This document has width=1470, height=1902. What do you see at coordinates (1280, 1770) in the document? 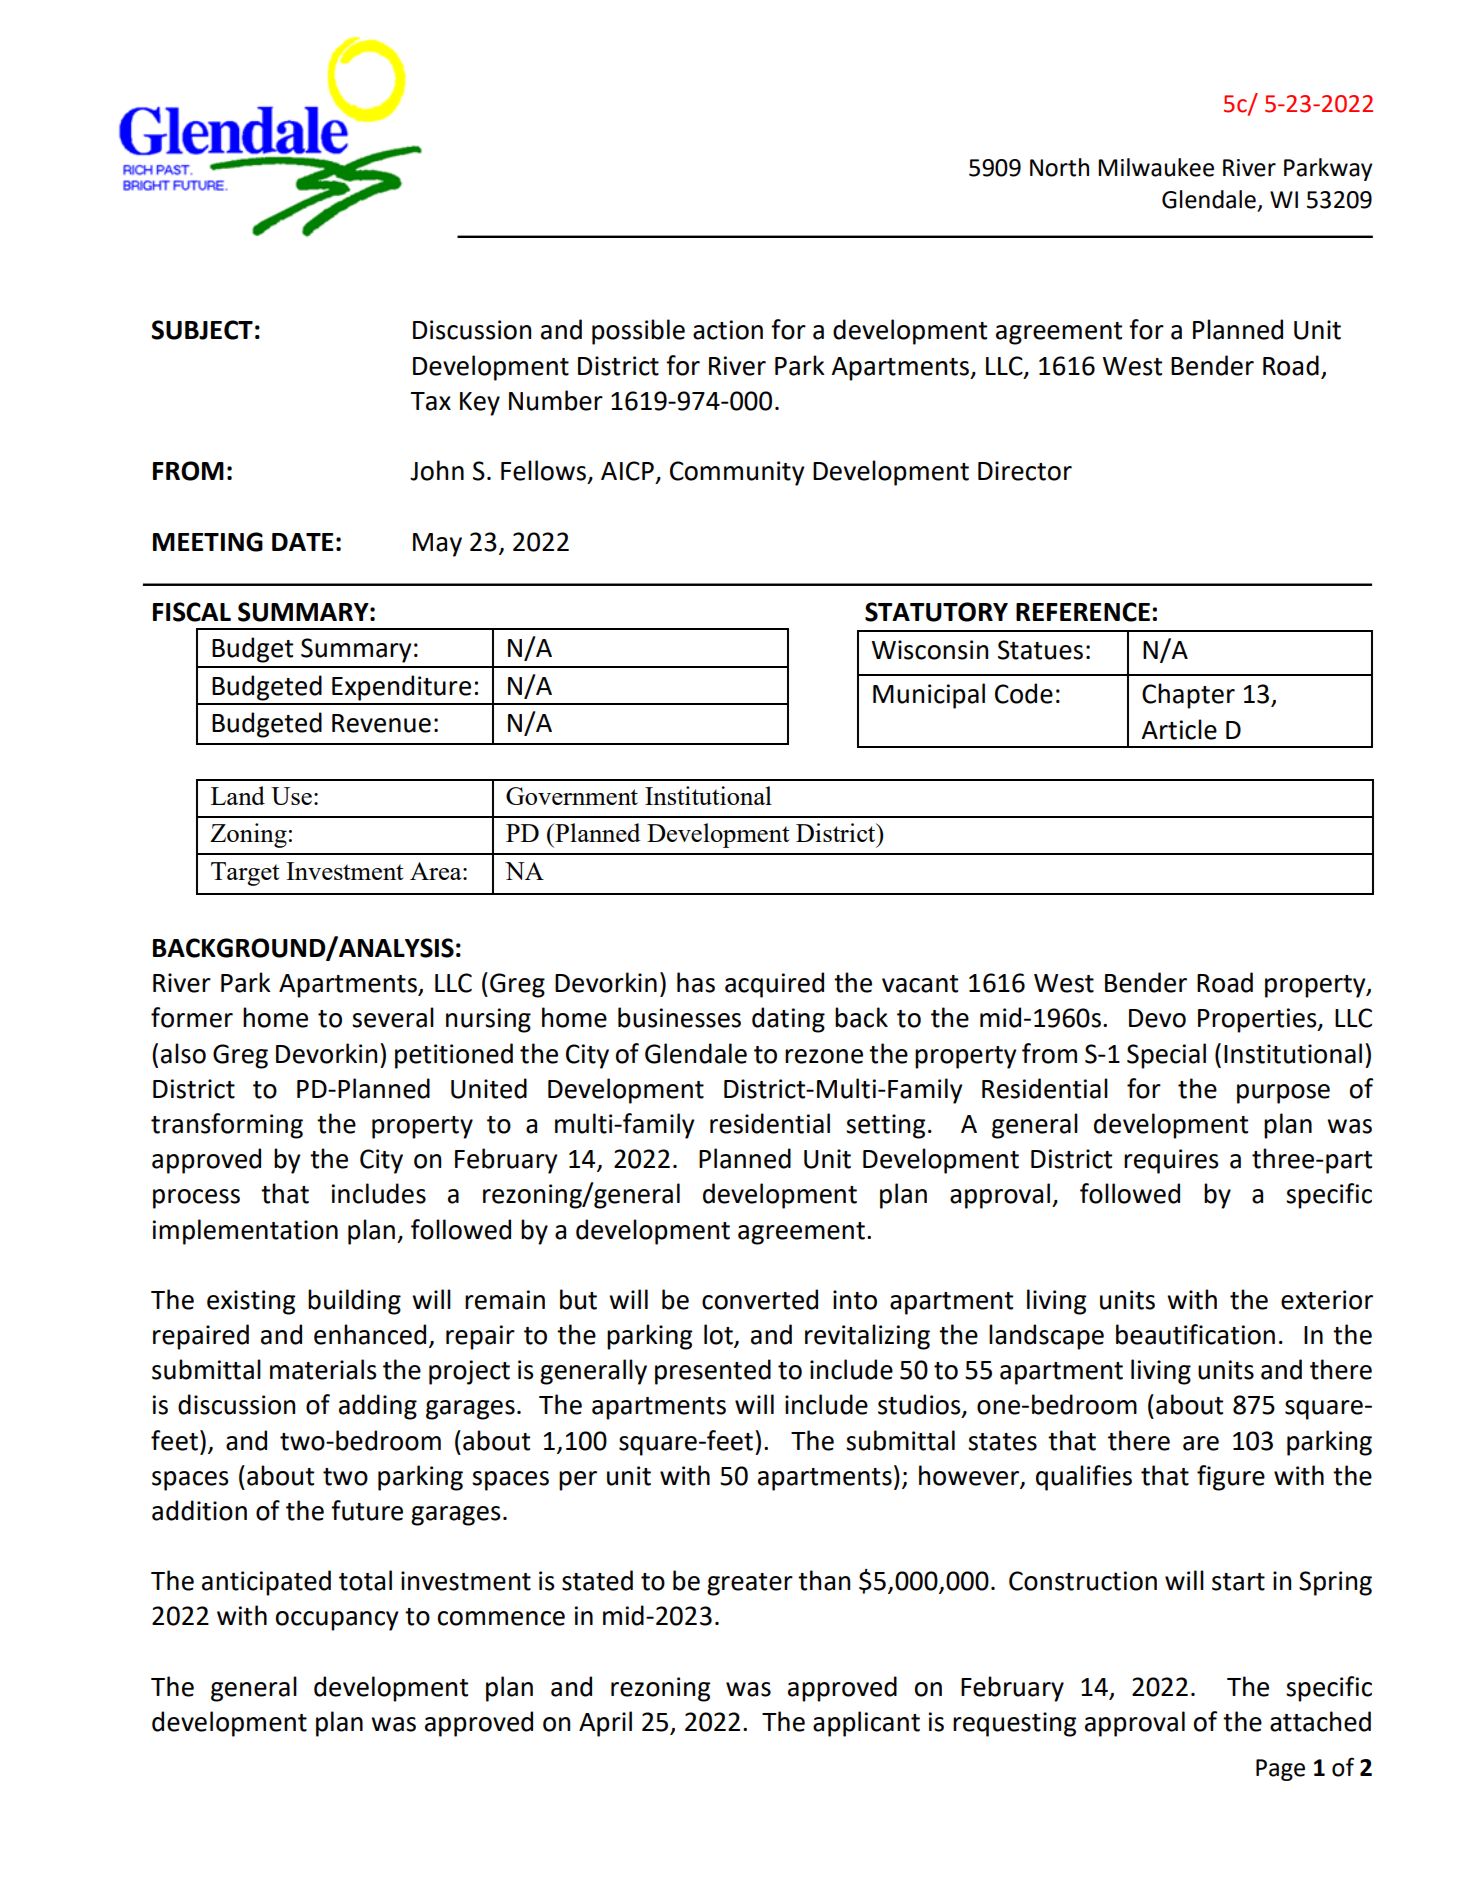
I see `Page` at bounding box center [1280, 1770].
